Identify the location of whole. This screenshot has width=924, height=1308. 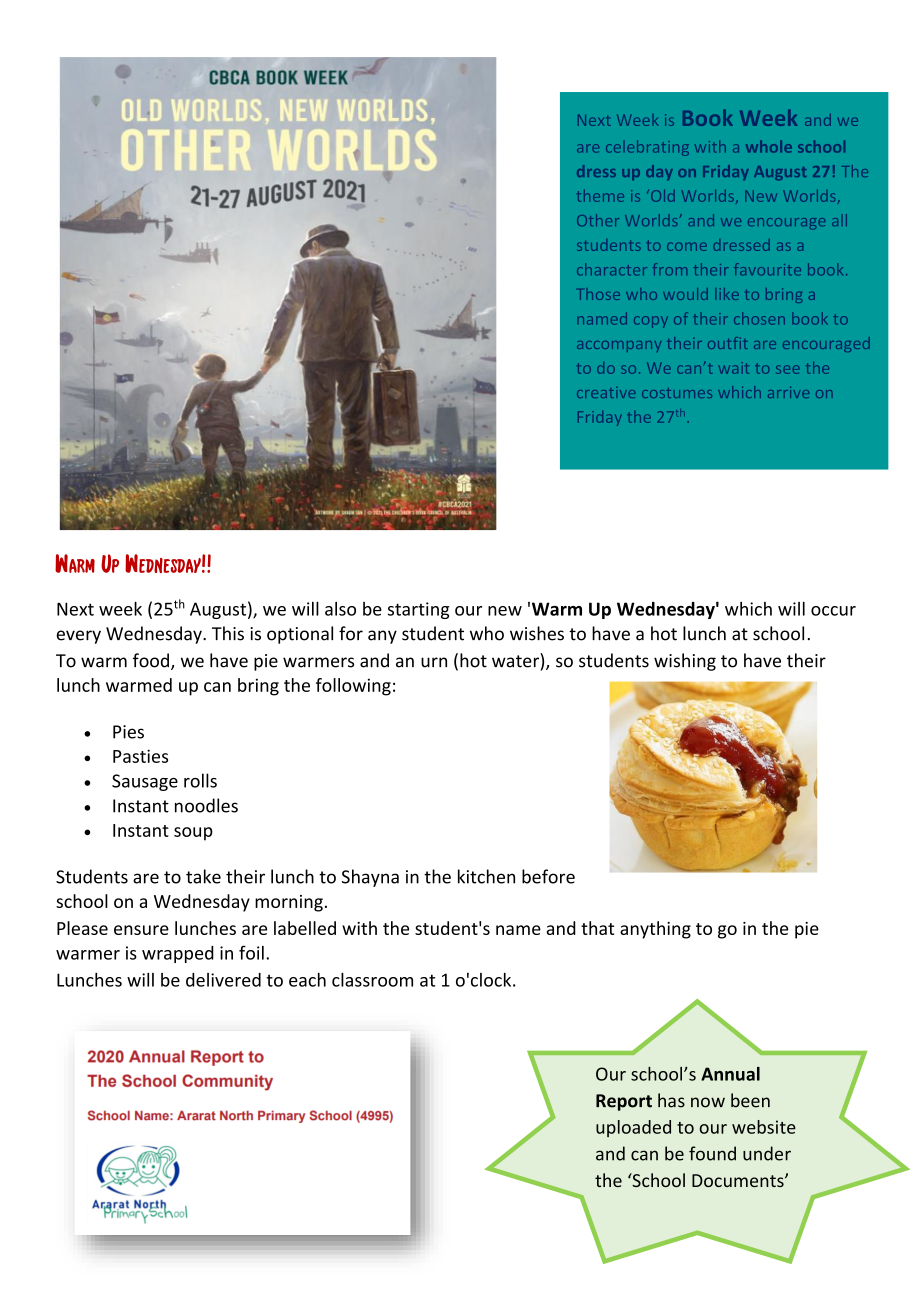
(769, 146).
